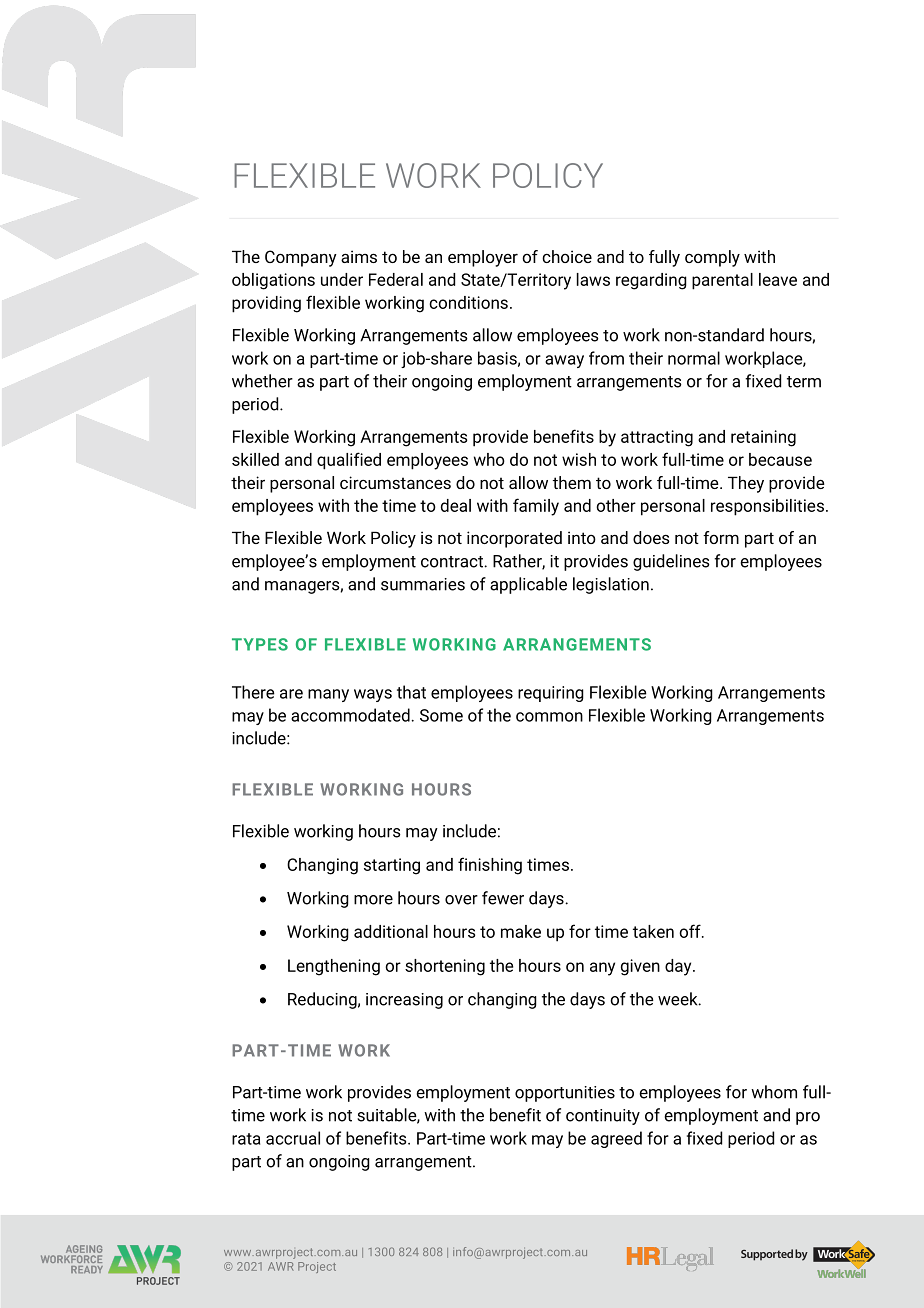 This screenshot has height=1308, width=924. What do you see at coordinates (565, 1094) in the screenshot?
I see `opportunities` at bounding box center [565, 1094].
